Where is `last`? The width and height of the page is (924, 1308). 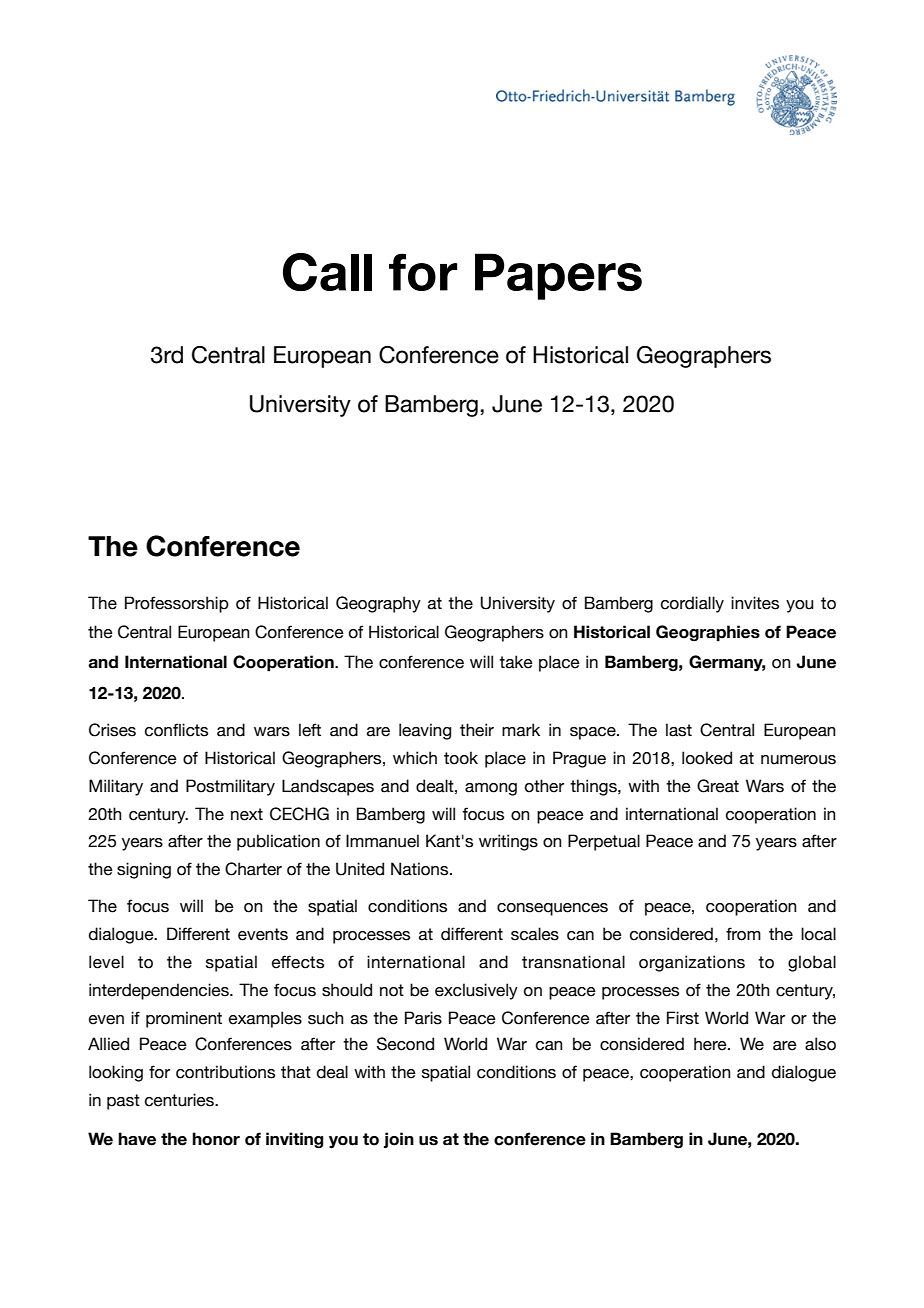 last is located at coordinates (679, 730).
